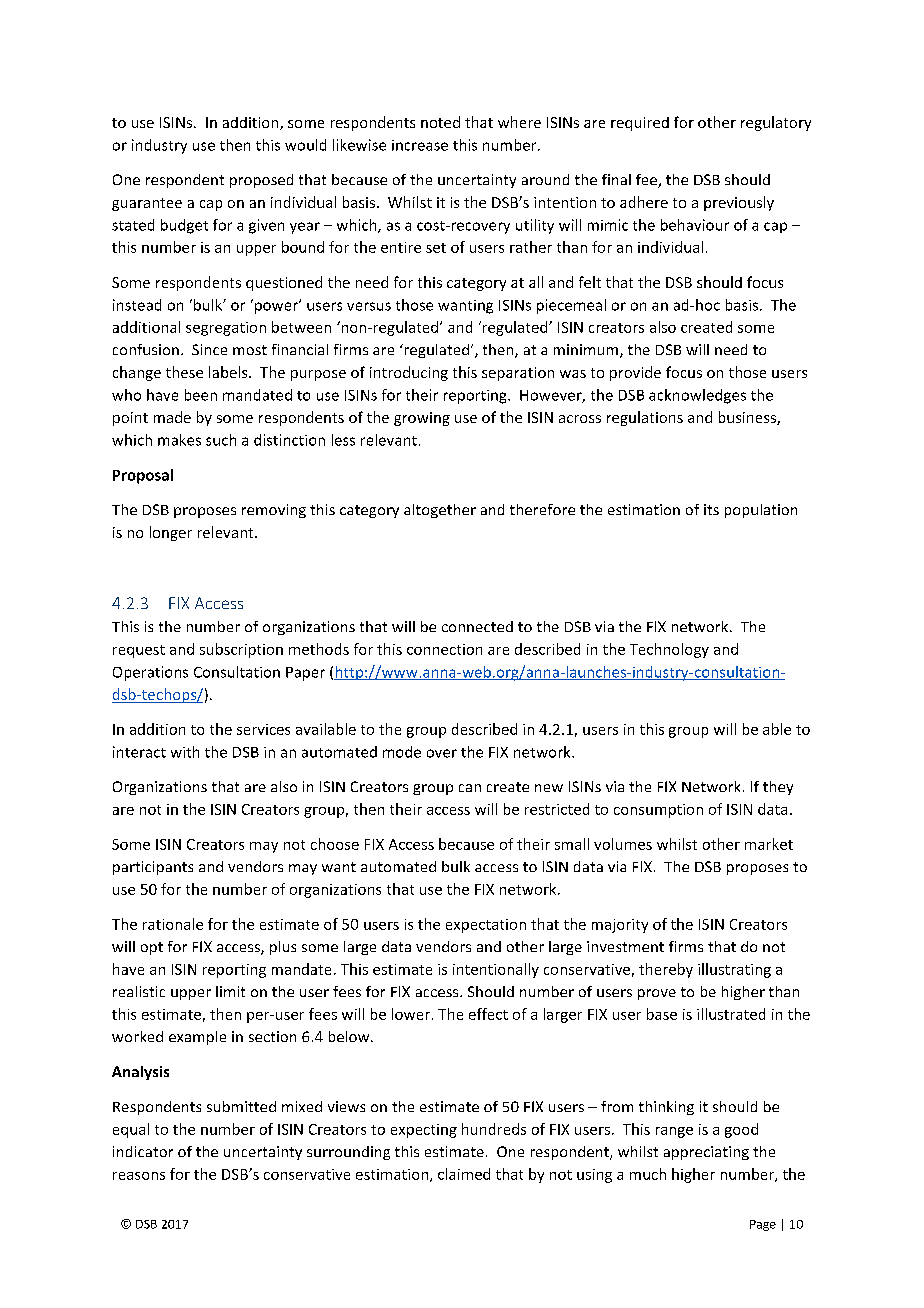  Describe the element at coordinates (669, 650) in the document. I see `Technology` at that location.
